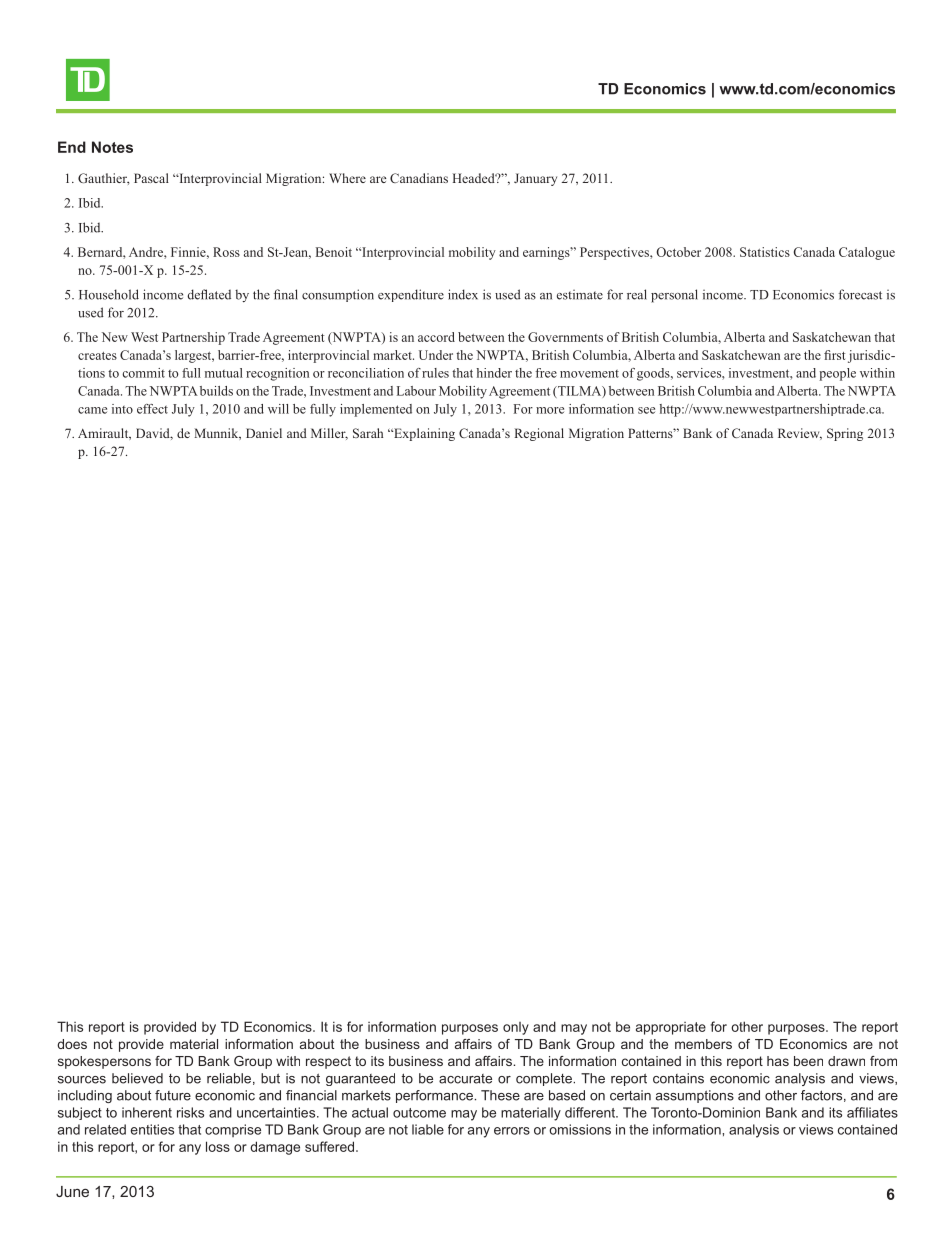  I want to click on January, so click(535, 179).
